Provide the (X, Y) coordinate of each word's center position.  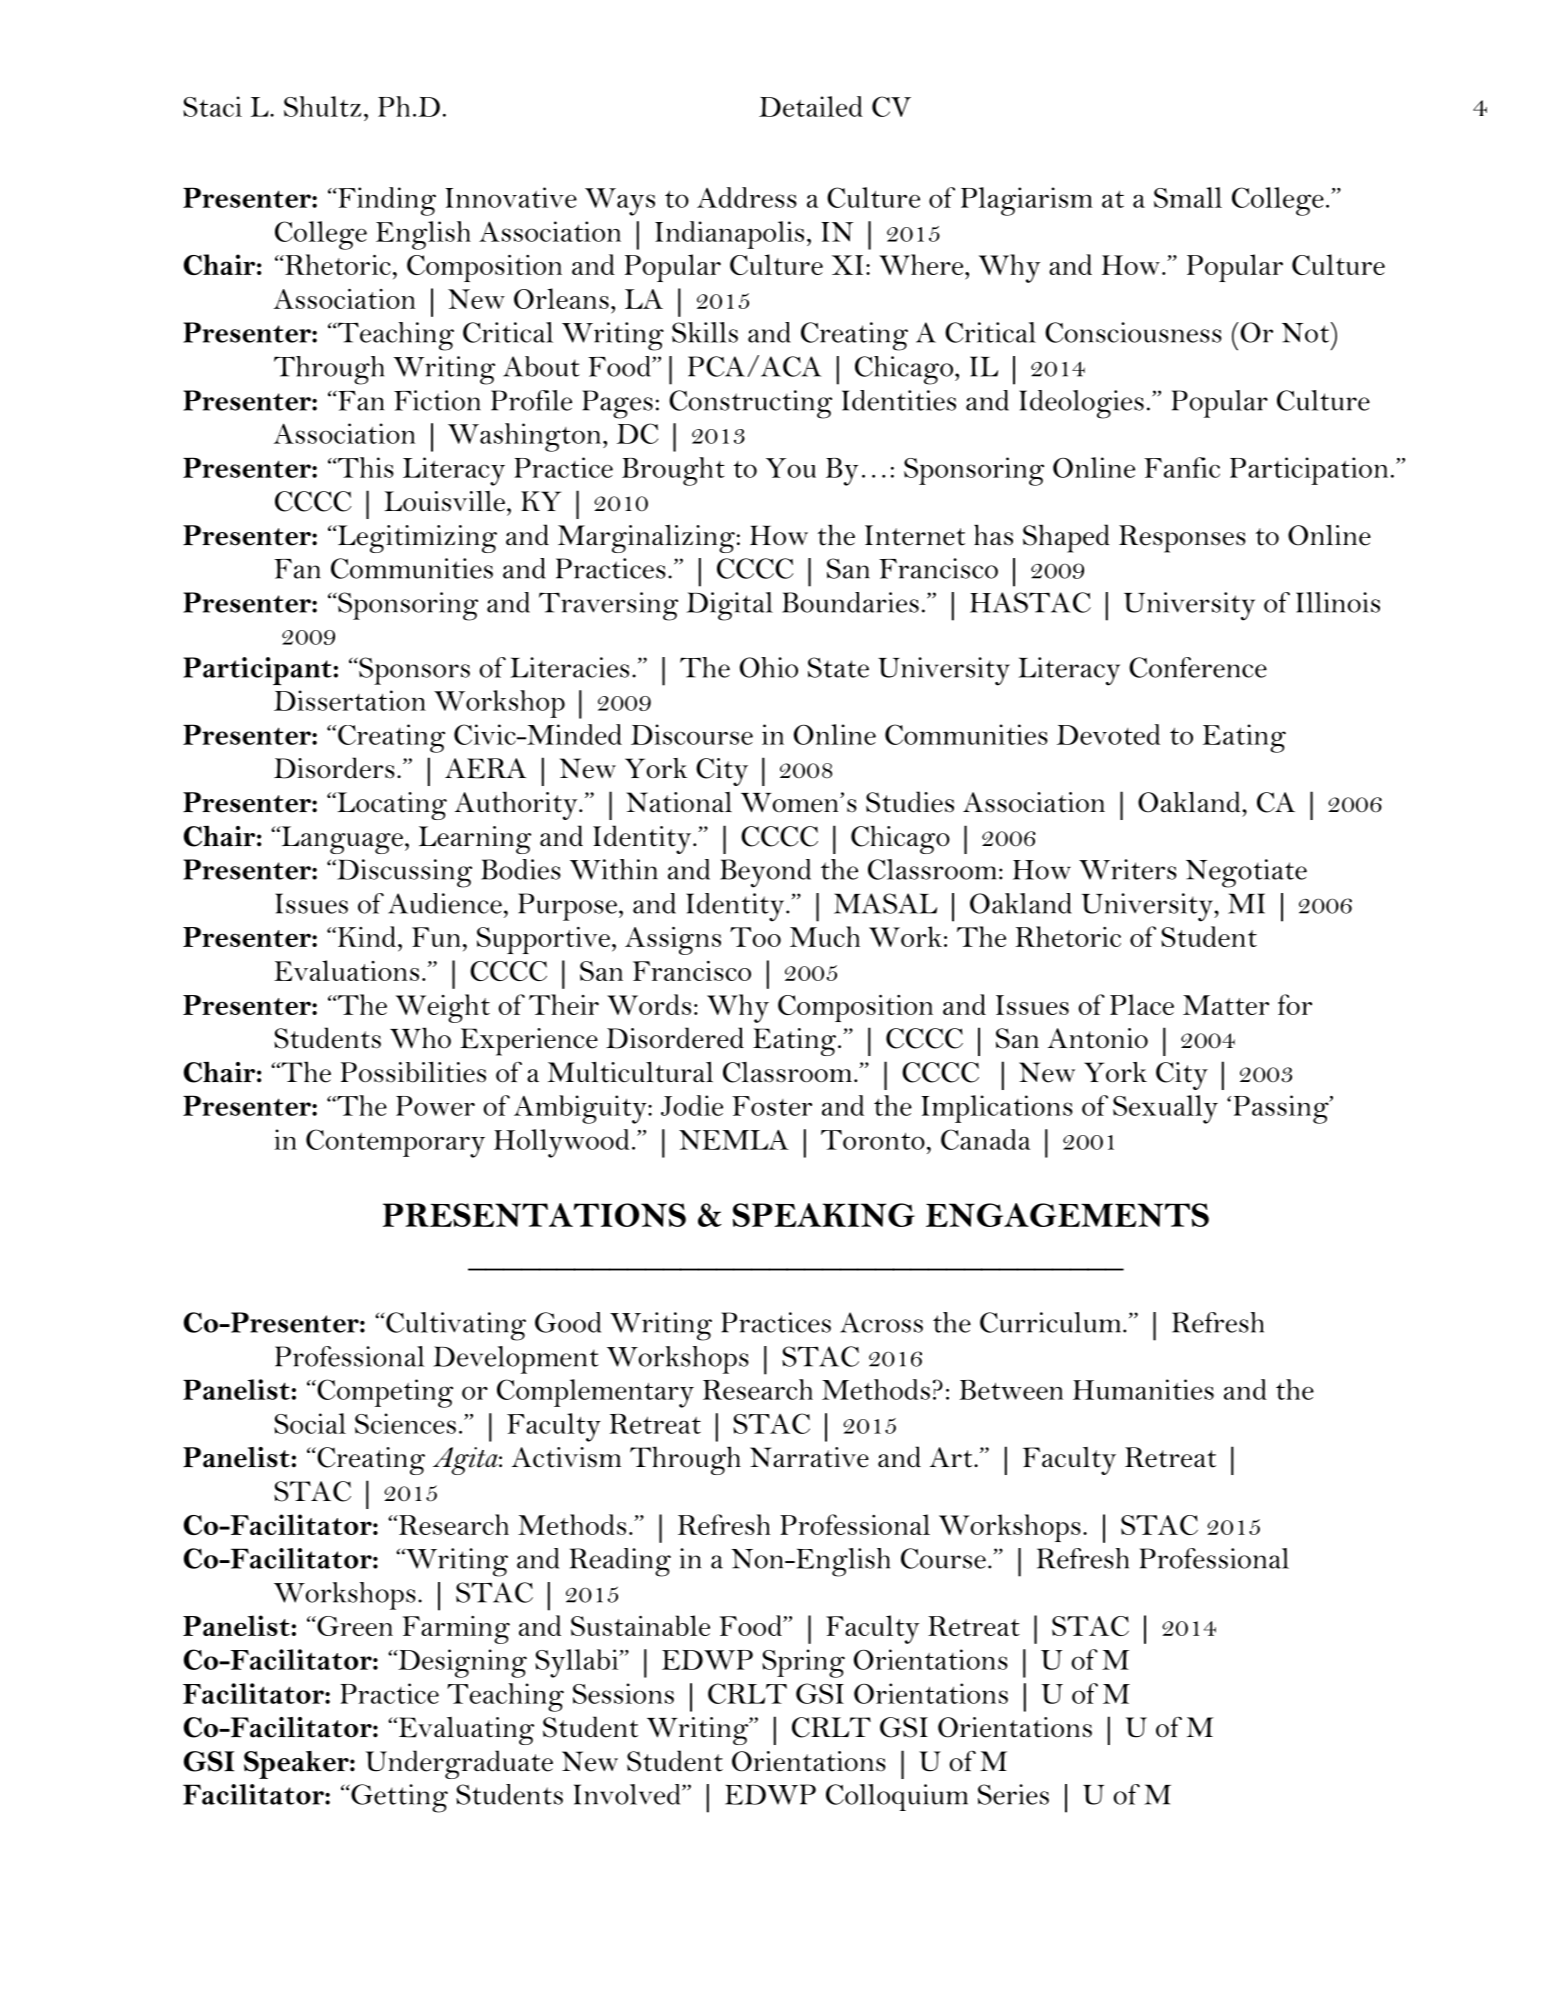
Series (1013, 1794)
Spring (803, 1663)
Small (1188, 197)
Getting (398, 1798)
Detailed (811, 106)
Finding (386, 201)
